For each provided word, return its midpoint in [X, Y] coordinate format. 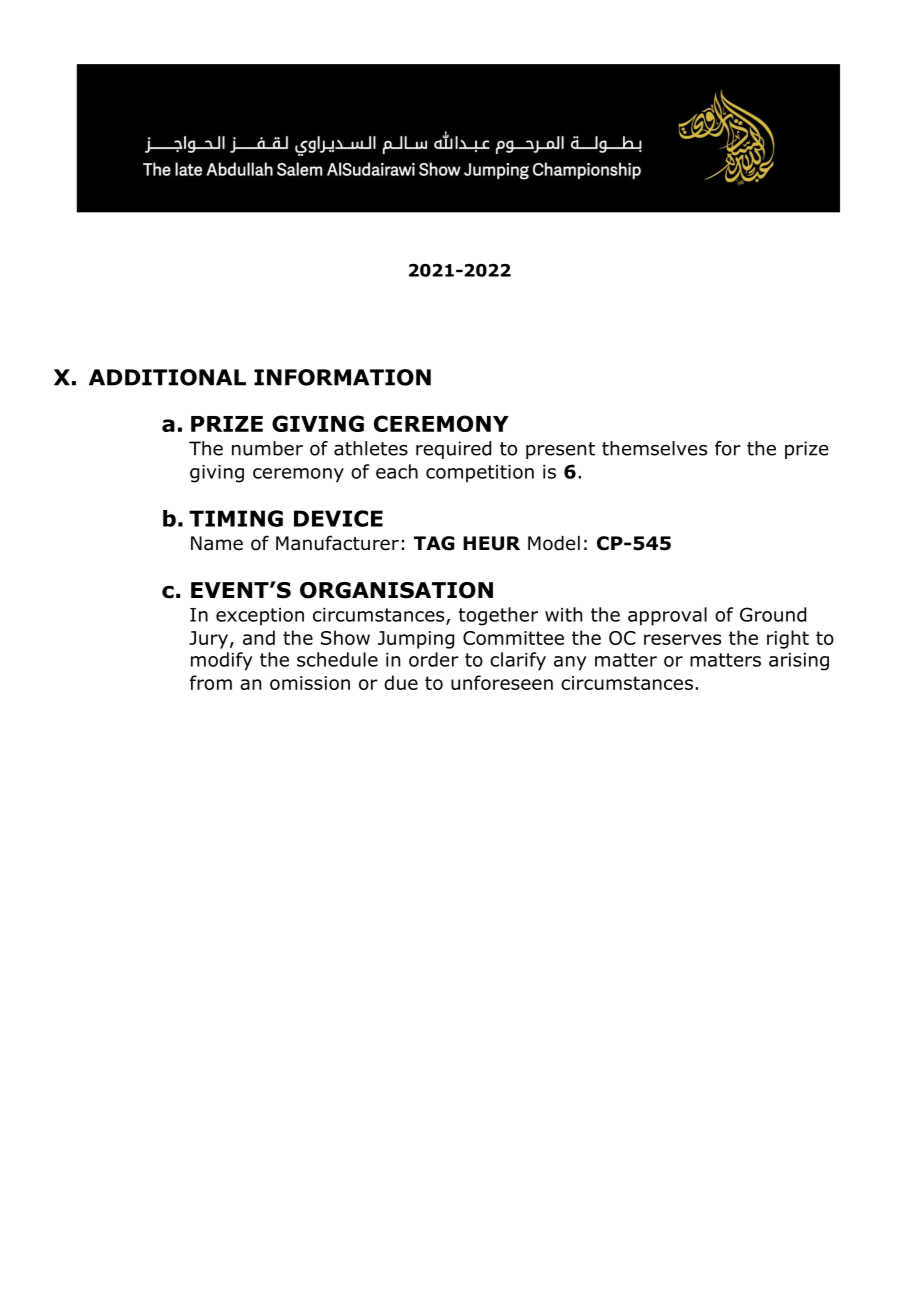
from [211, 682]
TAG [434, 543]
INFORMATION [342, 377]
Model [554, 543]
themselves [654, 448]
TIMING [236, 518]
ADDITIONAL [167, 377]
